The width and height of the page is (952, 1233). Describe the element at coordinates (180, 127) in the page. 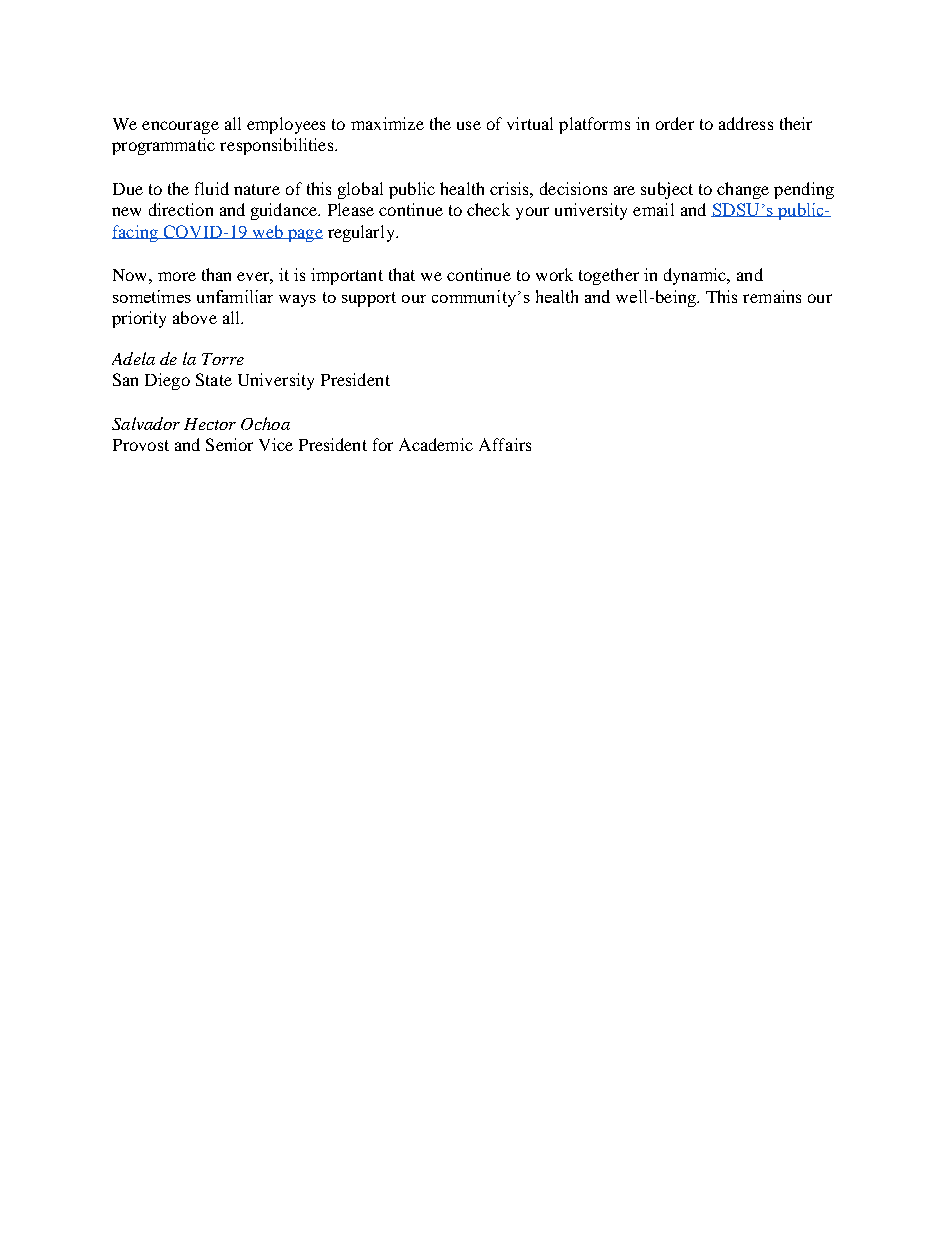

I see `encourage` at that location.
